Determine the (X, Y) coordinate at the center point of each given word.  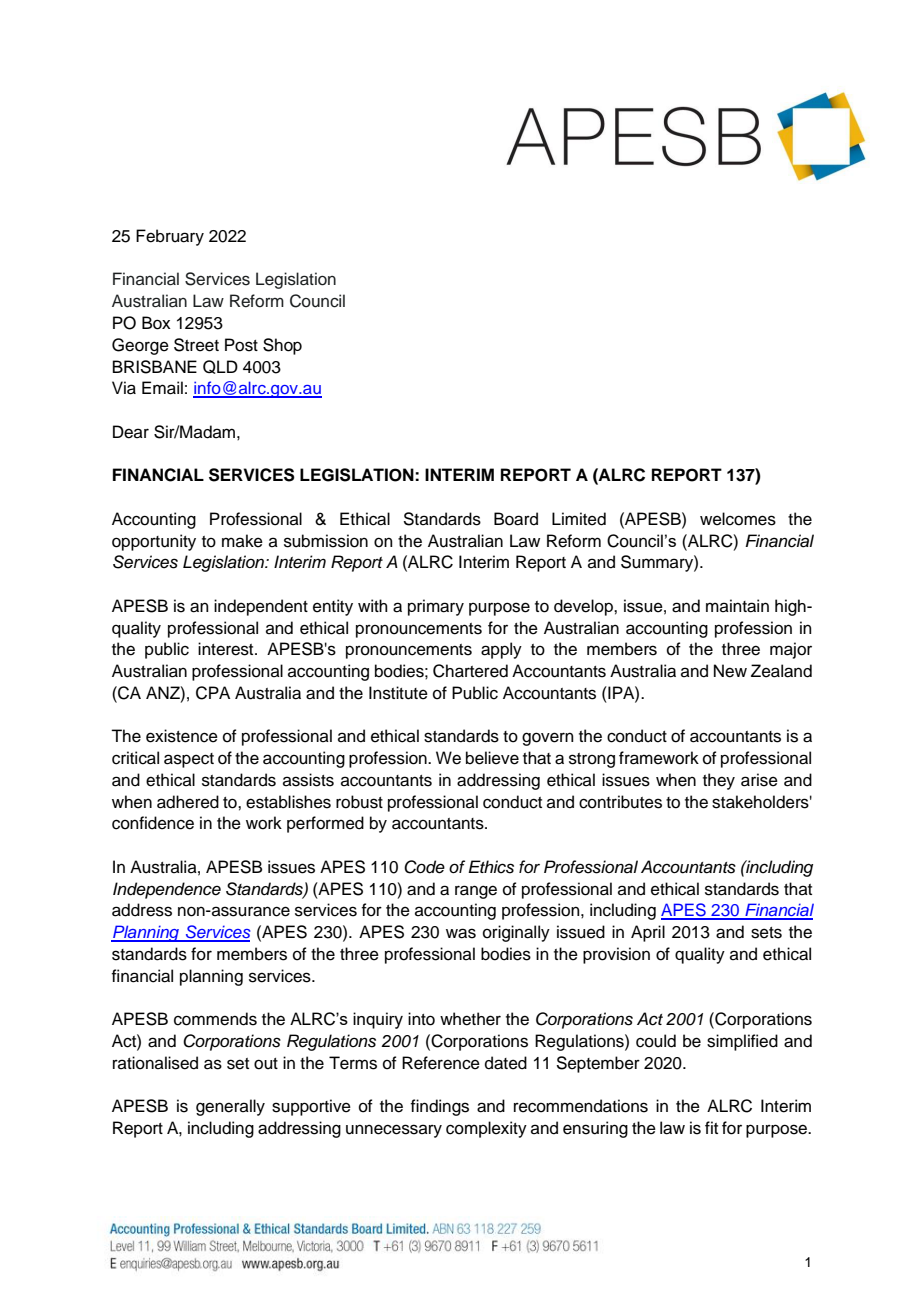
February (170, 237)
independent (261, 607)
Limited (579, 519)
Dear (131, 432)
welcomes (738, 519)
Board (516, 519)
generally (230, 1107)
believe (492, 758)
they (719, 781)
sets (766, 933)
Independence (167, 890)
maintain (737, 606)
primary (436, 607)
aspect (189, 760)
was (461, 933)
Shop (282, 346)
